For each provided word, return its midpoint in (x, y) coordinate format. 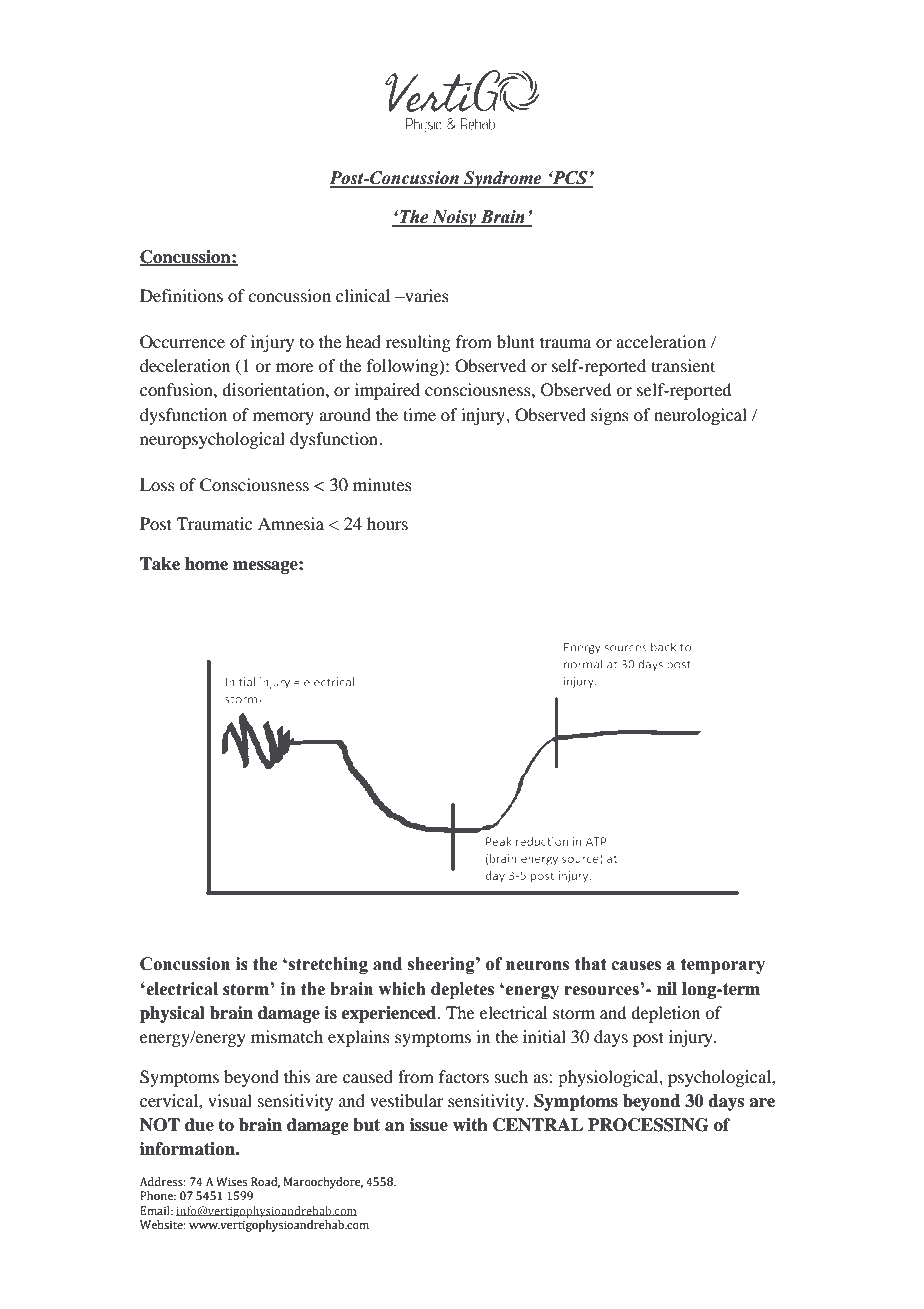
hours (387, 523)
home (206, 564)
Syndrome (503, 179)
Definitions (181, 295)
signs (610, 416)
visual (230, 1100)
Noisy (454, 218)
